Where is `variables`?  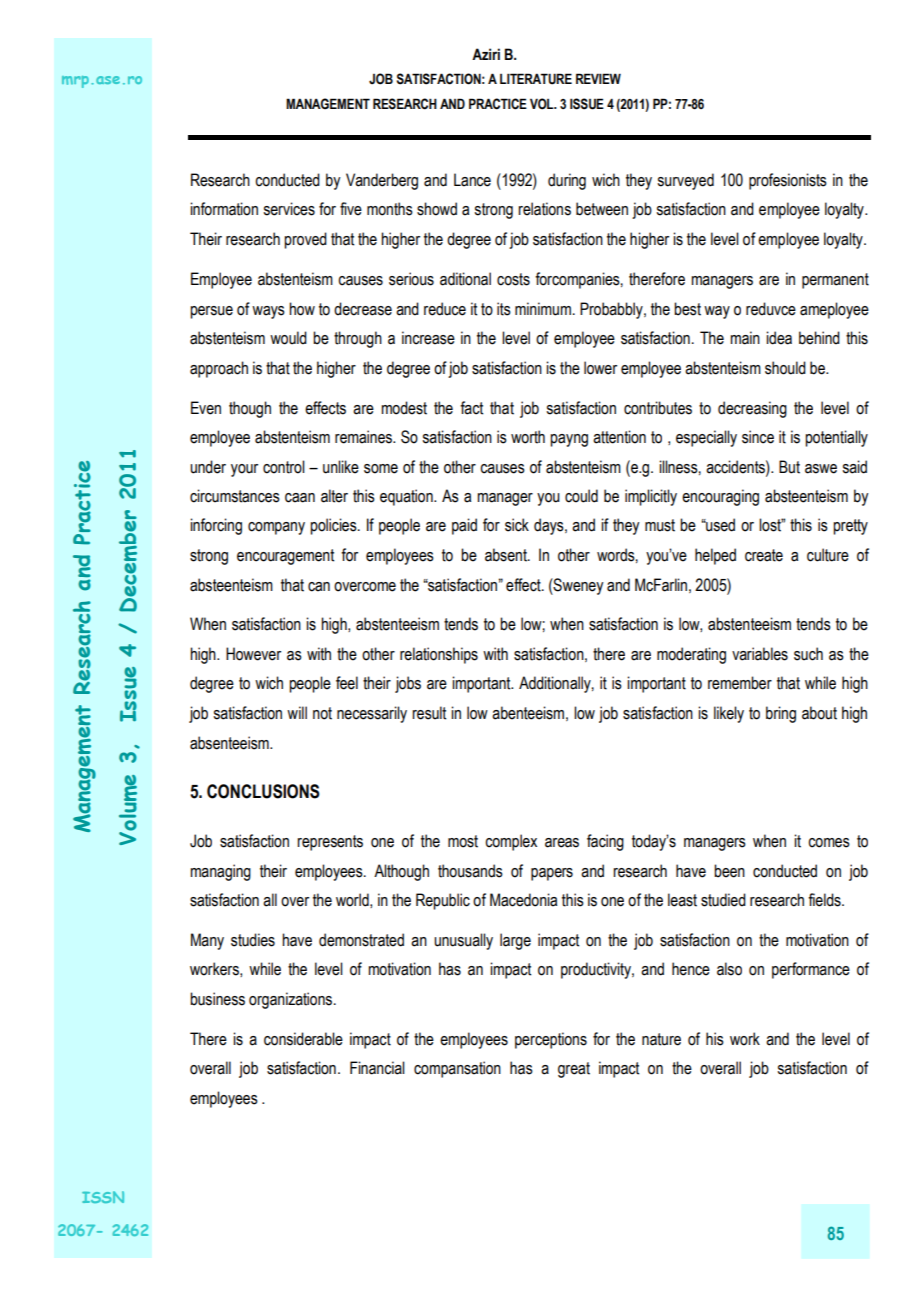
variables is located at coordinates (760, 654).
